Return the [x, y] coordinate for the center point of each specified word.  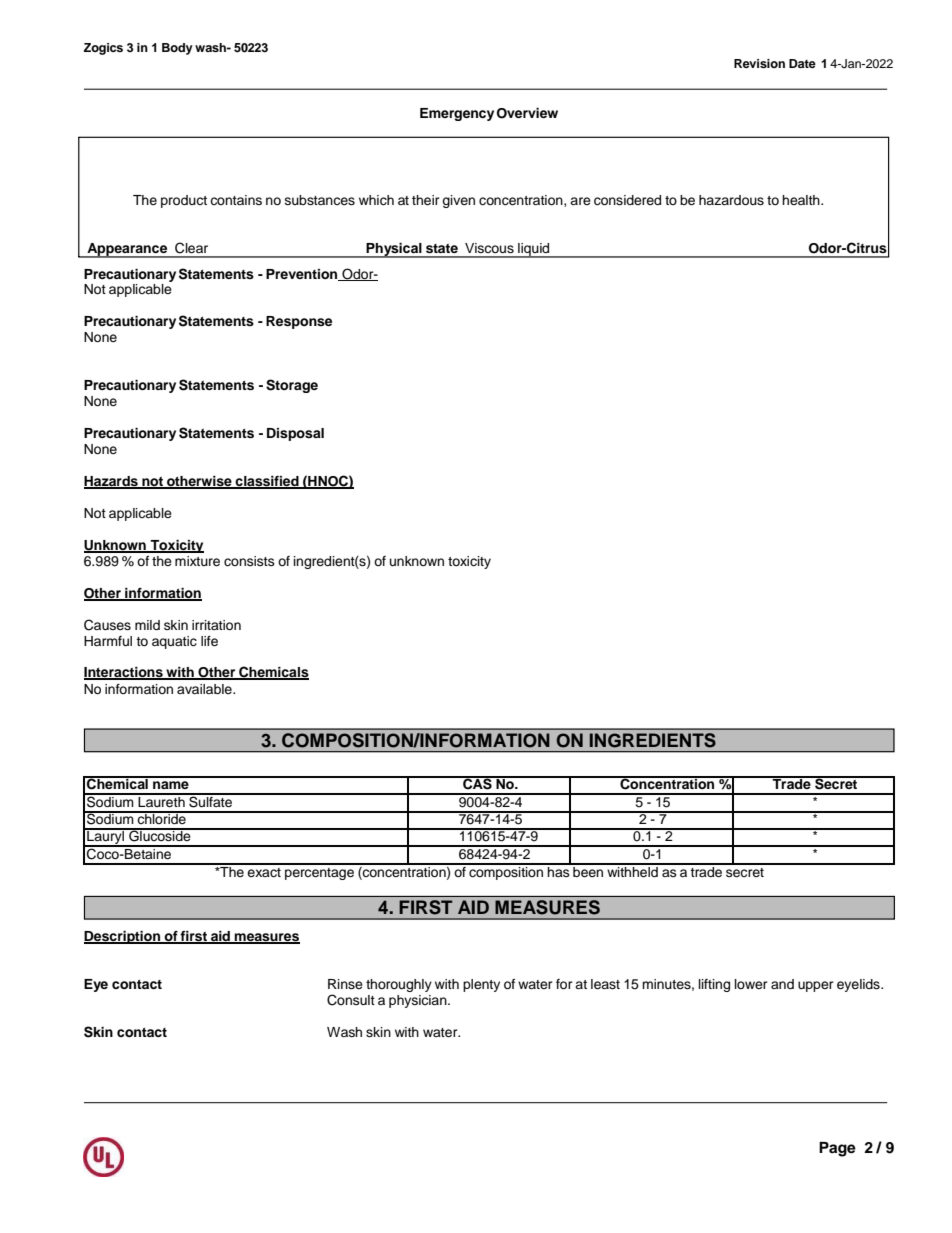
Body [177, 49]
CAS [477, 783]
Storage [292, 386]
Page [837, 1149]
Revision [759, 63]
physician [419, 1001]
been [588, 870]
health [802, 200]
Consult [351, 1000]
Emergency [457, 114]
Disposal [295, 434]
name [171, 785]
